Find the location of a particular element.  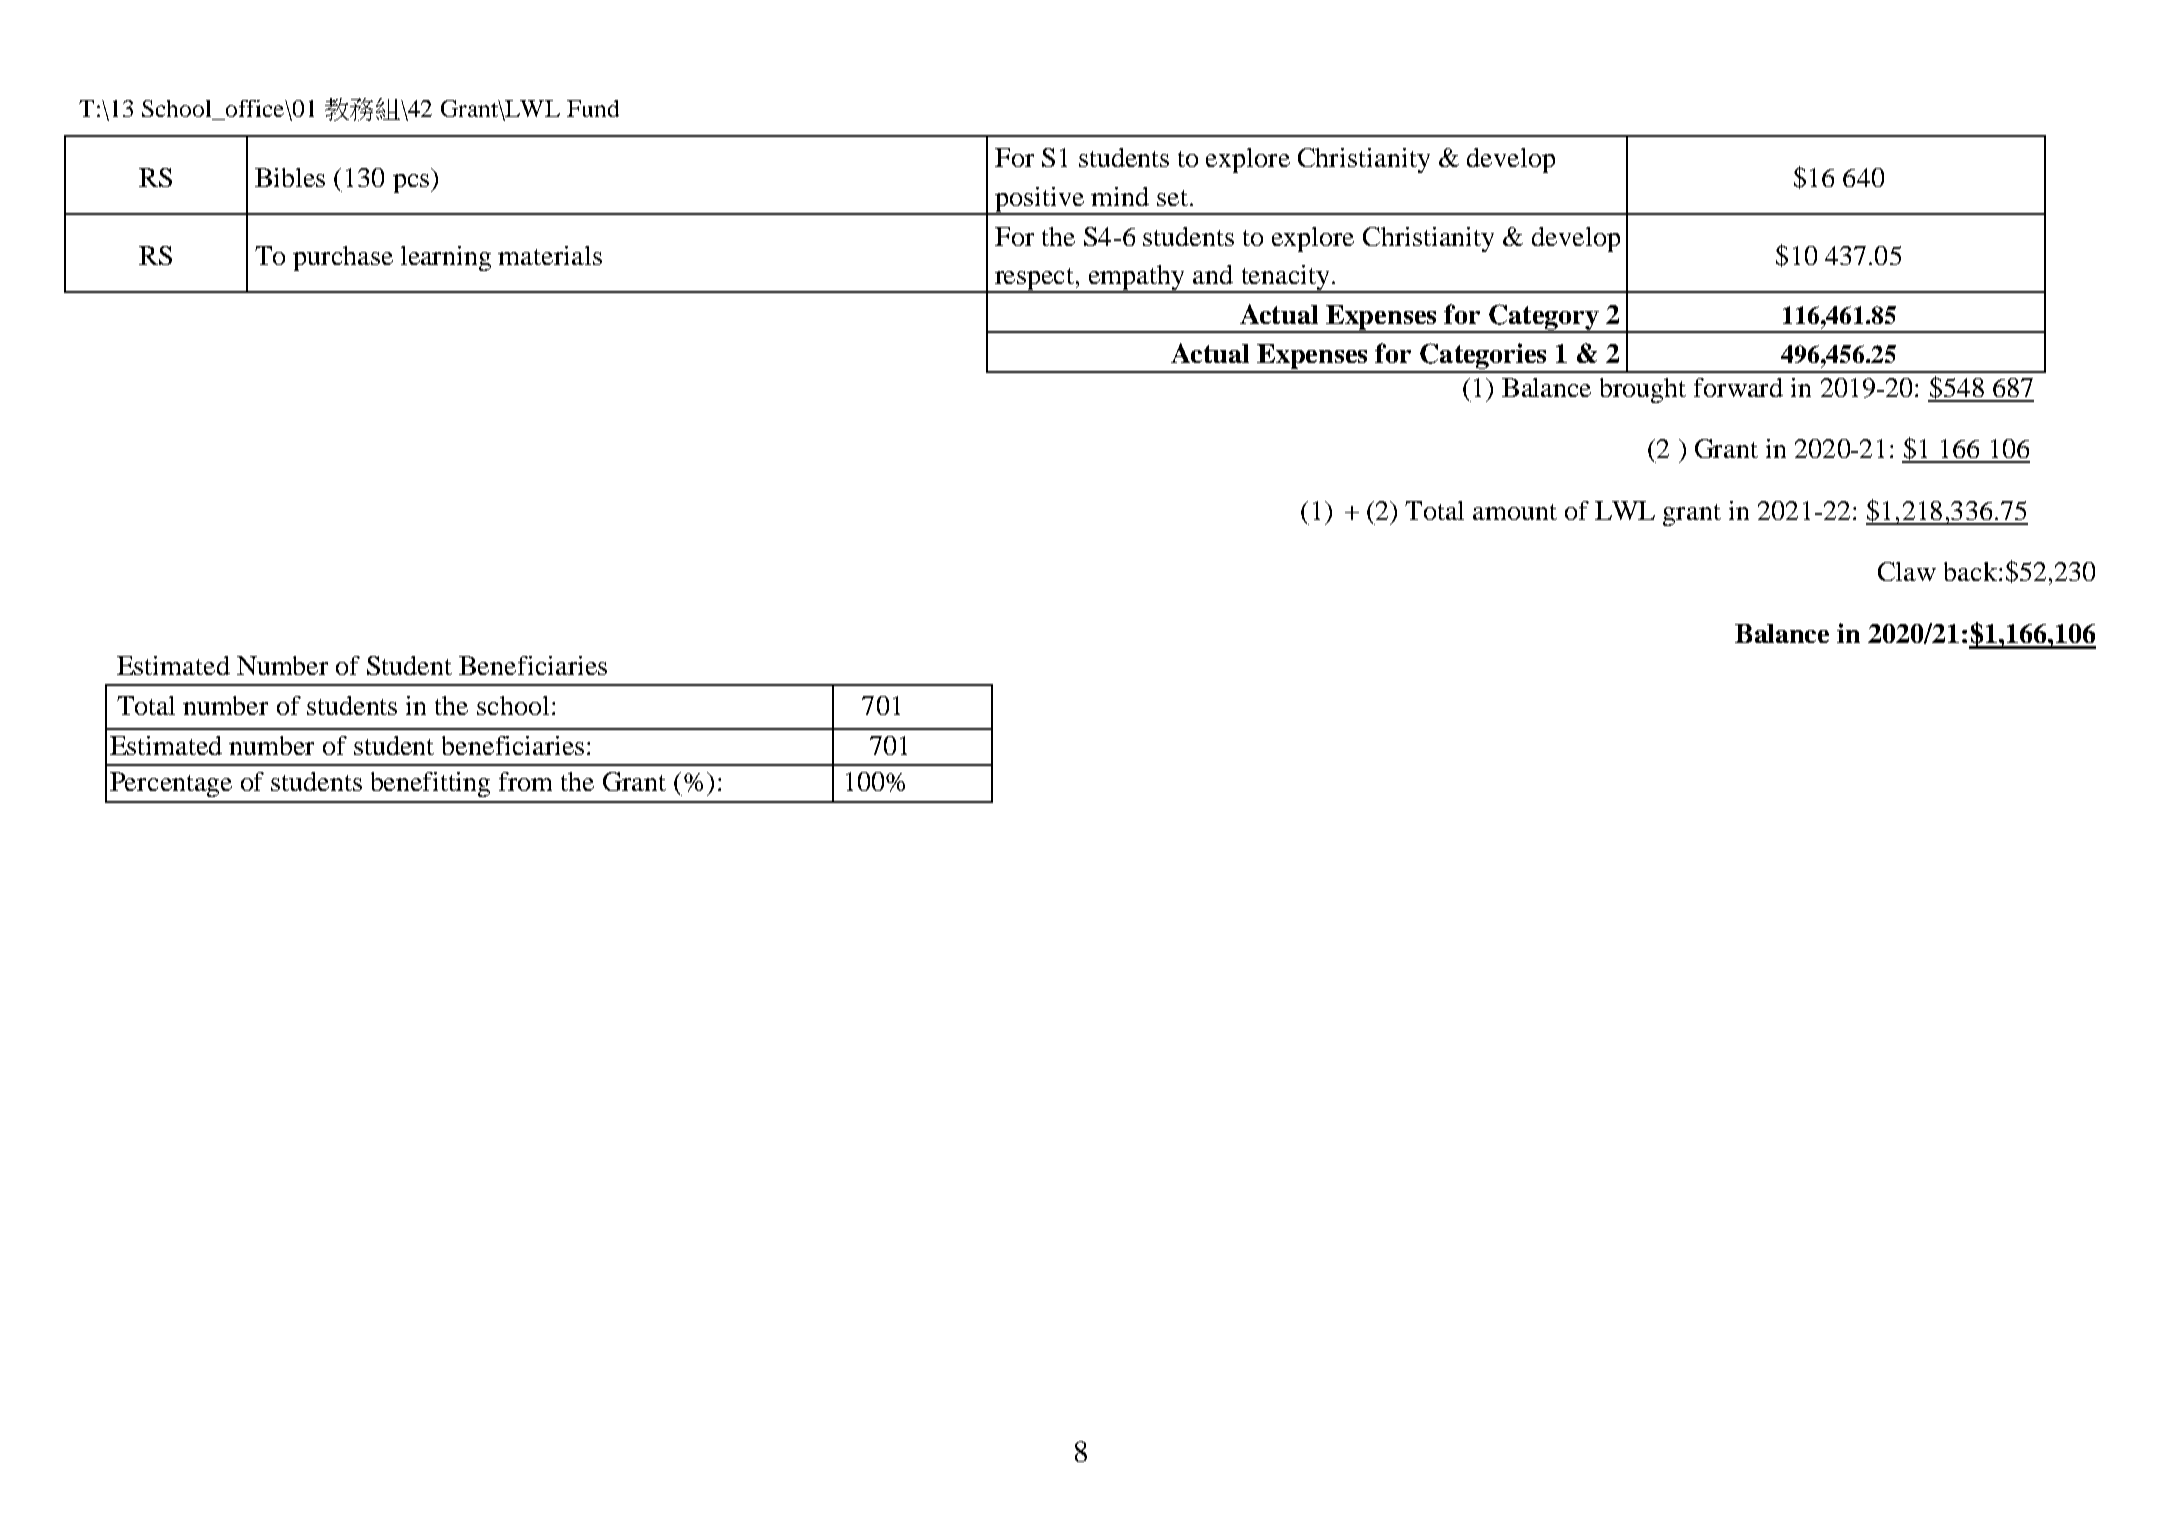

Percentage is located at coordinates (171, 784).
